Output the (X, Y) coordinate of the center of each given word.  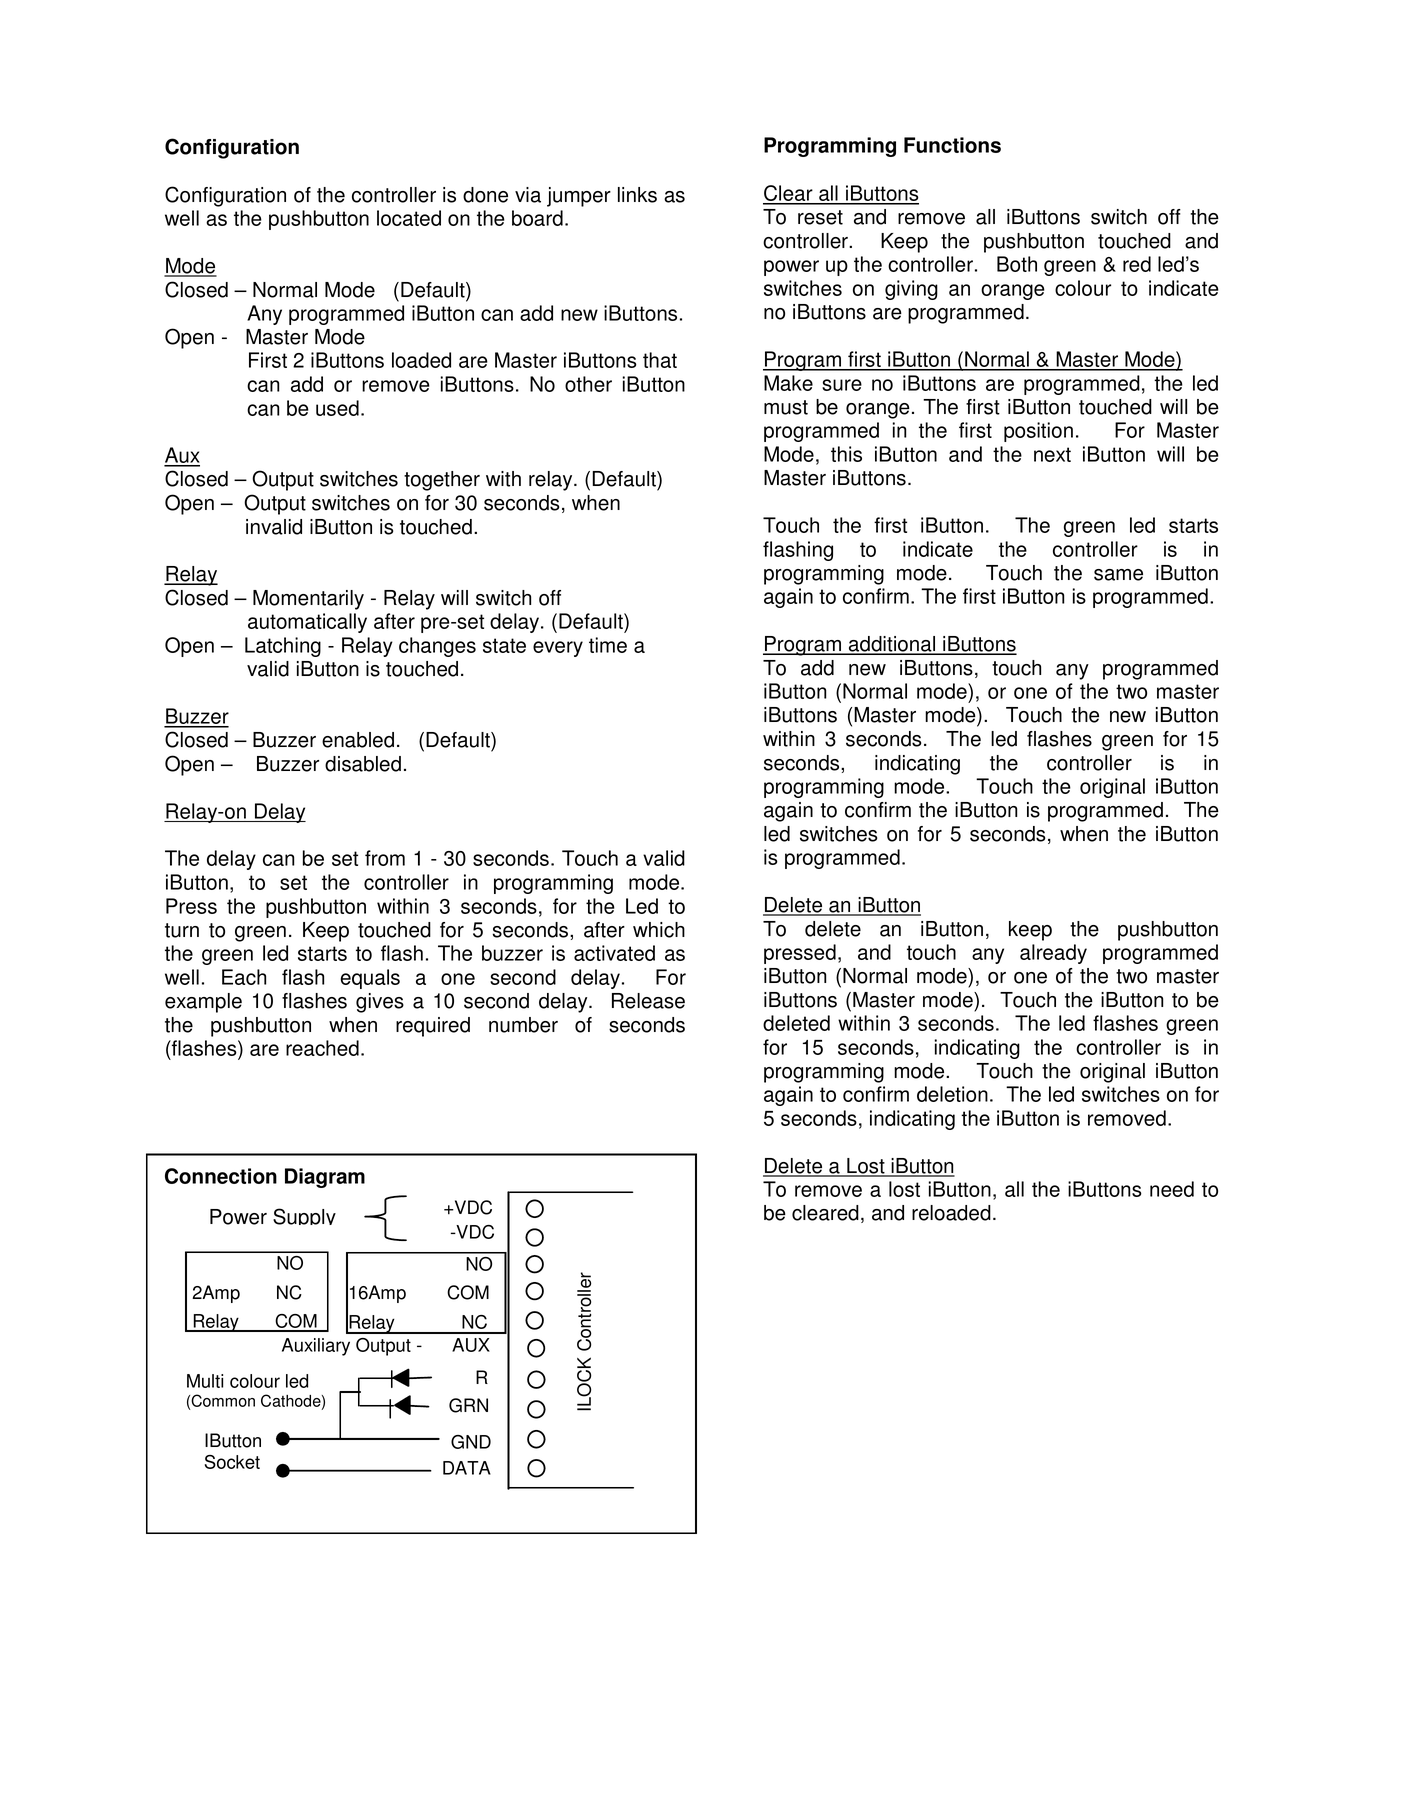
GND (471, 1442)
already (1053, 954)
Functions (952, 145)
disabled (363, 764)
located (409, 218)
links (637, 195)
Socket (232, 1462)
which (659, 930)
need (1172, 1189)
